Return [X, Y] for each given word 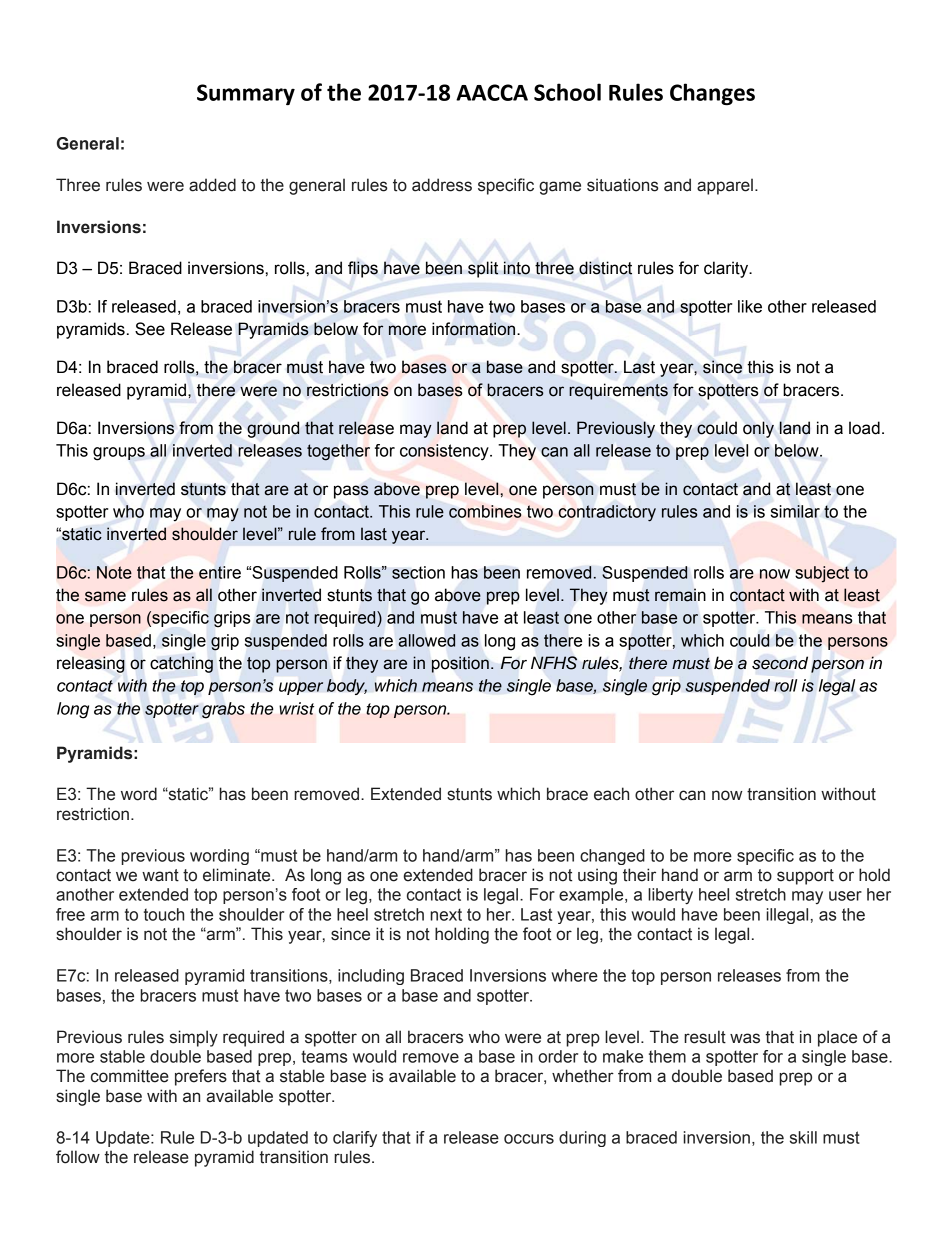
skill [803, 1137]
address [442, 185]
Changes [712, 94]
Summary [246, 94]
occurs [529, 1139]
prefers [201, 1077]
